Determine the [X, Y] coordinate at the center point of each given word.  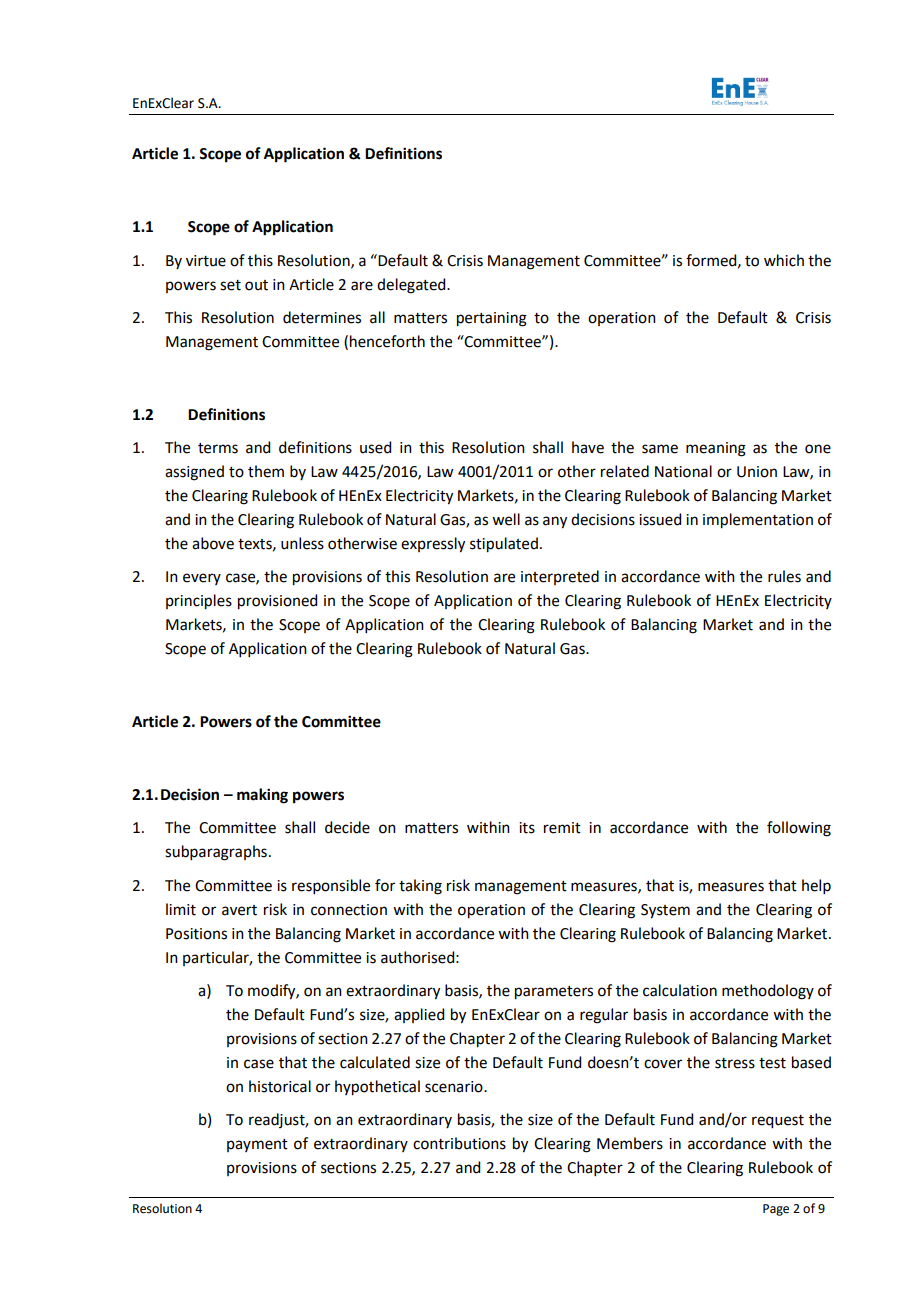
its [527, 828]
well [506, 519]
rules [784, 576]
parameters [554, 993]
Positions [196, 934]
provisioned [277, 602]
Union [757, 472]
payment [257, 1145]
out [256, 285]
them [266, 471]
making [262, 796]
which [784, 260]
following [799, 829]
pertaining [492, 319]
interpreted [560, 577]
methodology [768, 992]
